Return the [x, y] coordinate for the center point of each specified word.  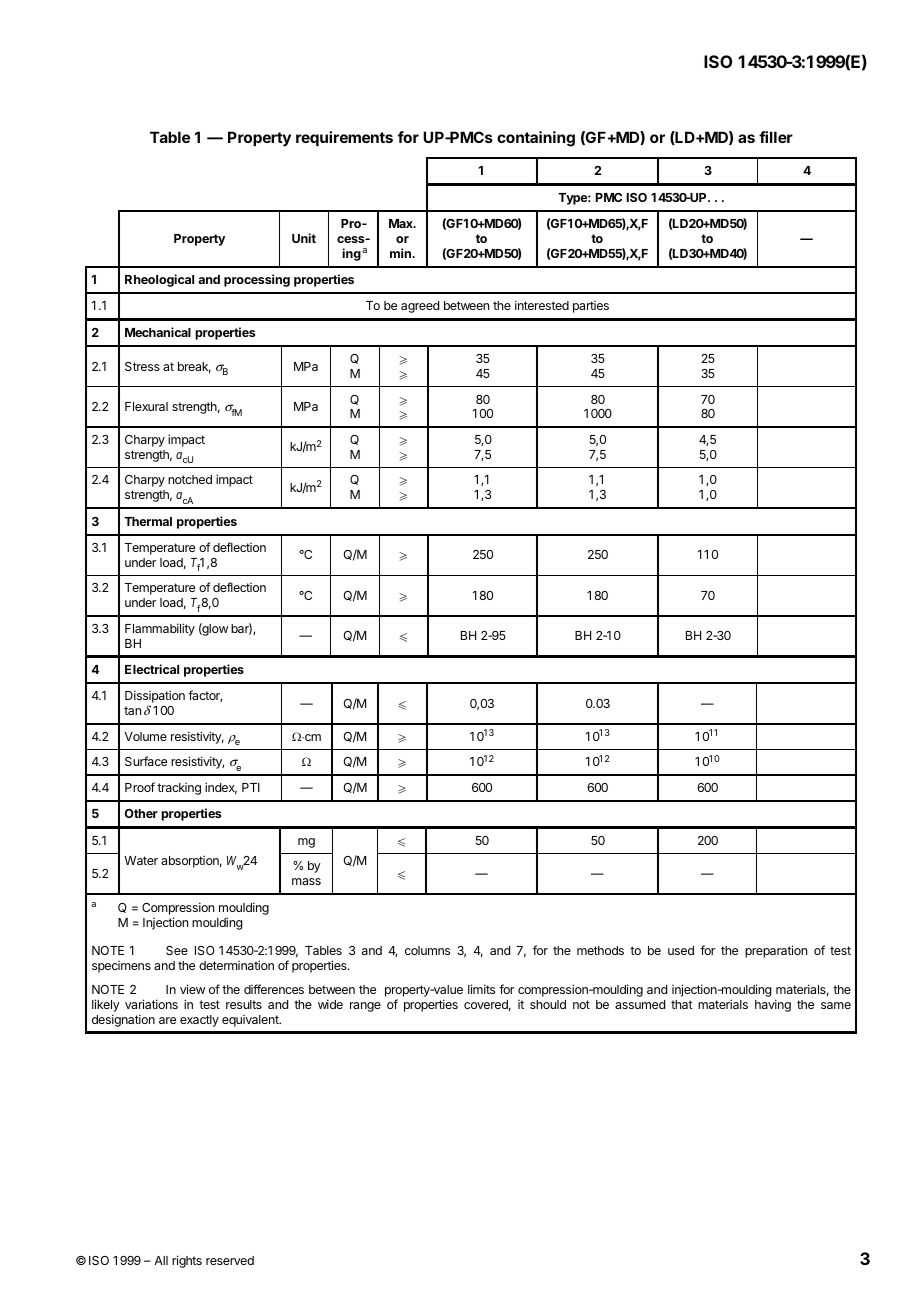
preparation [776, 951]
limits [481, 989]
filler [776, 137]
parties [591, 307]
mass [306, 881]
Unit [304, 238]
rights [187, 1261]
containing [536, 139]
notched [190, 479]
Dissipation [155, 698]
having [773, 1005]
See [177, 950]
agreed [420, 307]
